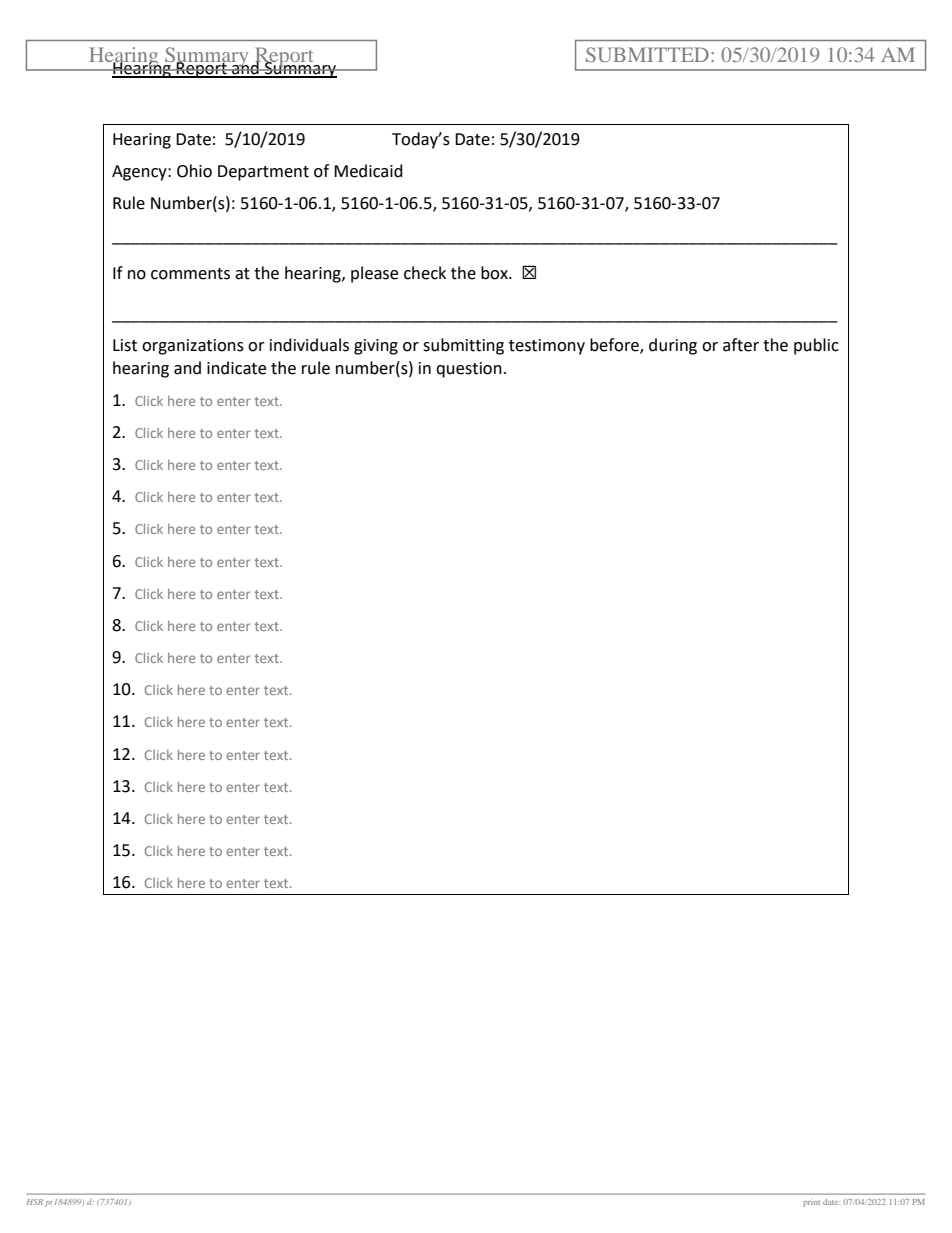 This screenshot has height=1233, width=952. I want to click on public, so click(816, 346).
